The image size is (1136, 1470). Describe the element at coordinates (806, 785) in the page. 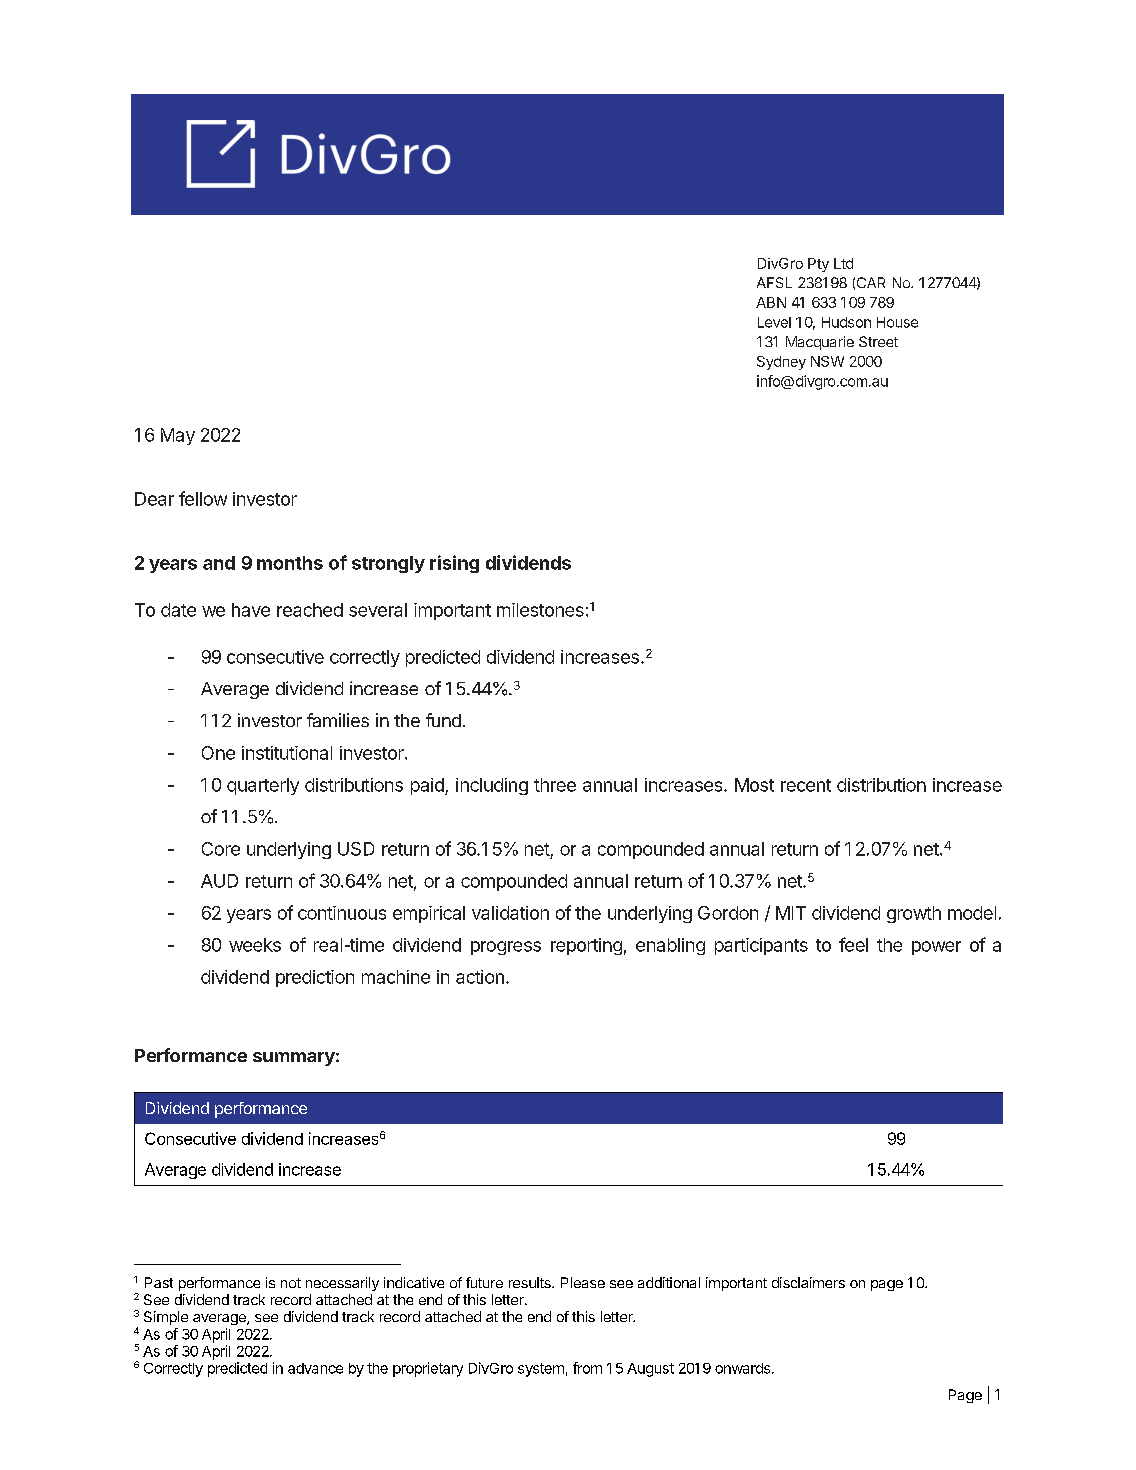

I see `recent` at that location.
